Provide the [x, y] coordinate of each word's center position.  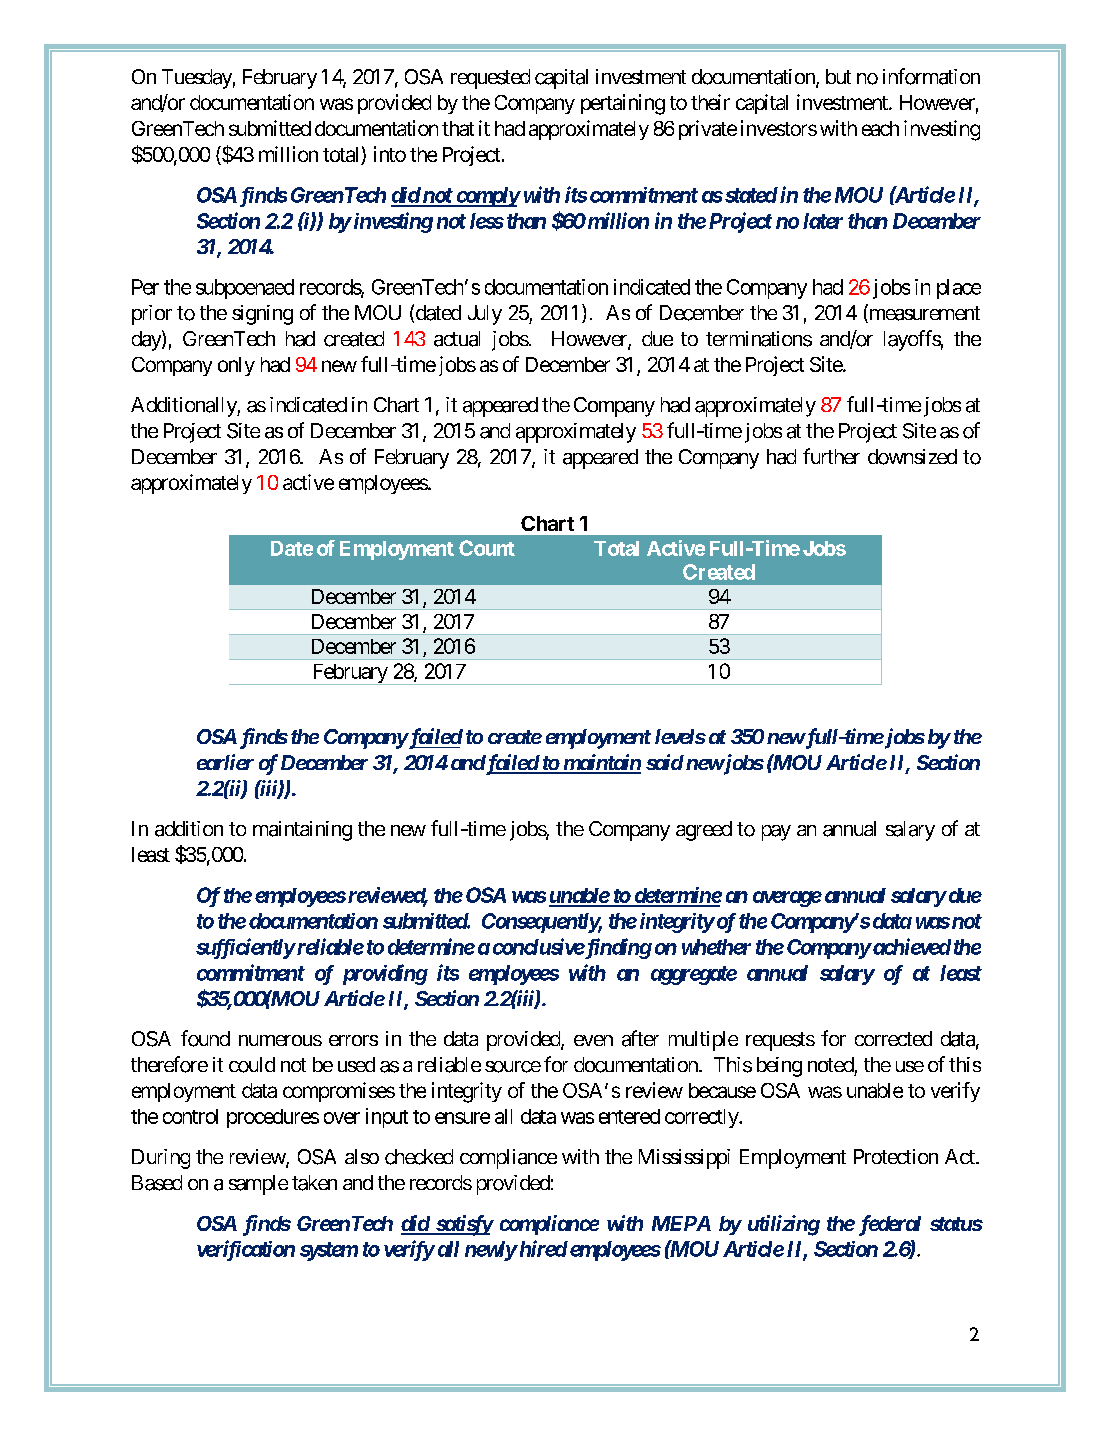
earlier [225, 762]
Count [487, 548]
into [390, 154]
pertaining [623, 104]
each [880, 128]
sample [258, 1185]
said [665, 762]
